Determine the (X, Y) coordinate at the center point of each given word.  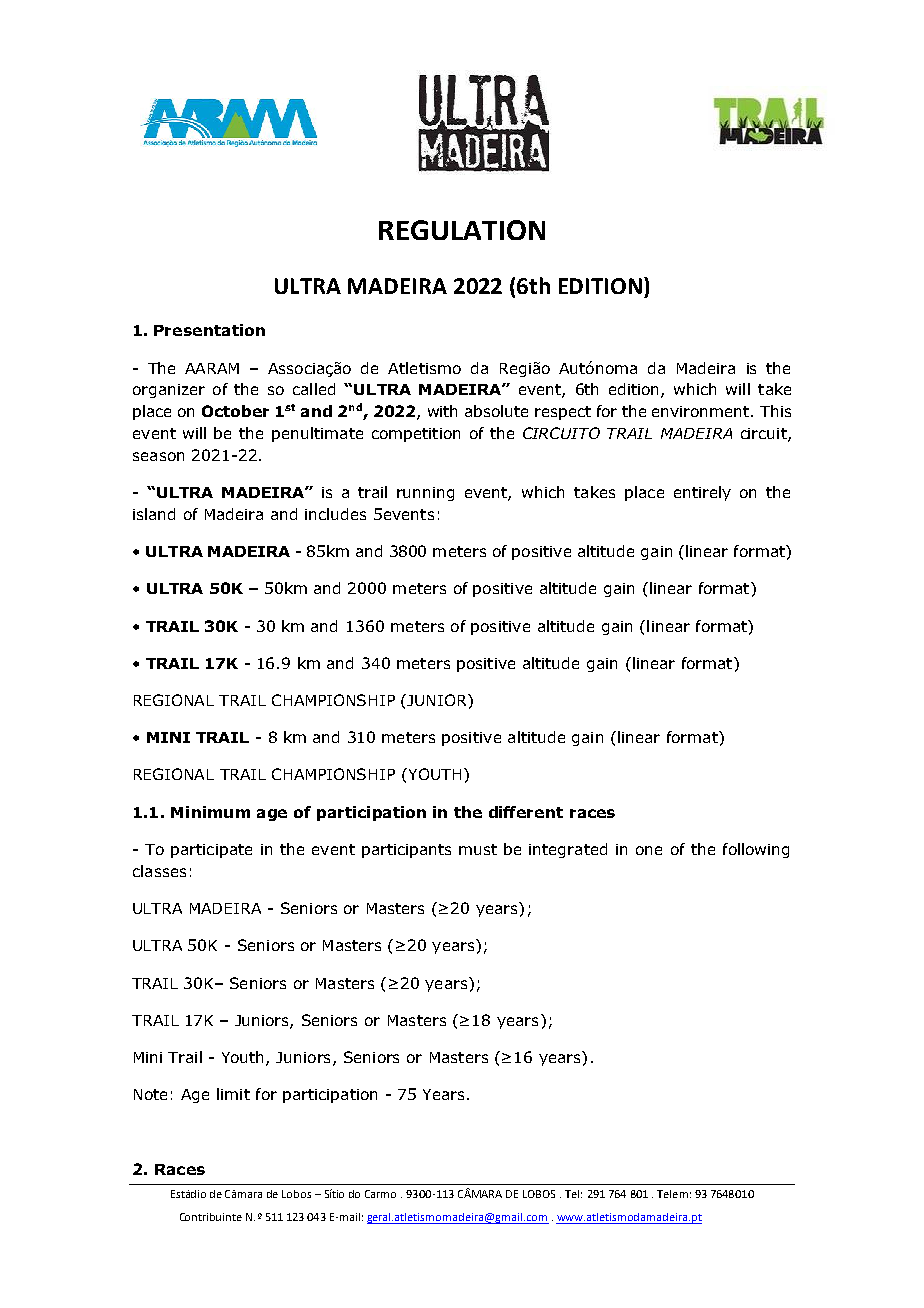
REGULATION (462, 230)
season (158, 456)
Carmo (380, 1194)
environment (702, 411)
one (649, 850)
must (478, 849)
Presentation (209, 330)
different (526, 812)
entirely (702, 493)
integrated (568, 850)
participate (211, 851)
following (756, 850)
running (425, 494)
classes (159, 871)
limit (233, 1094)
